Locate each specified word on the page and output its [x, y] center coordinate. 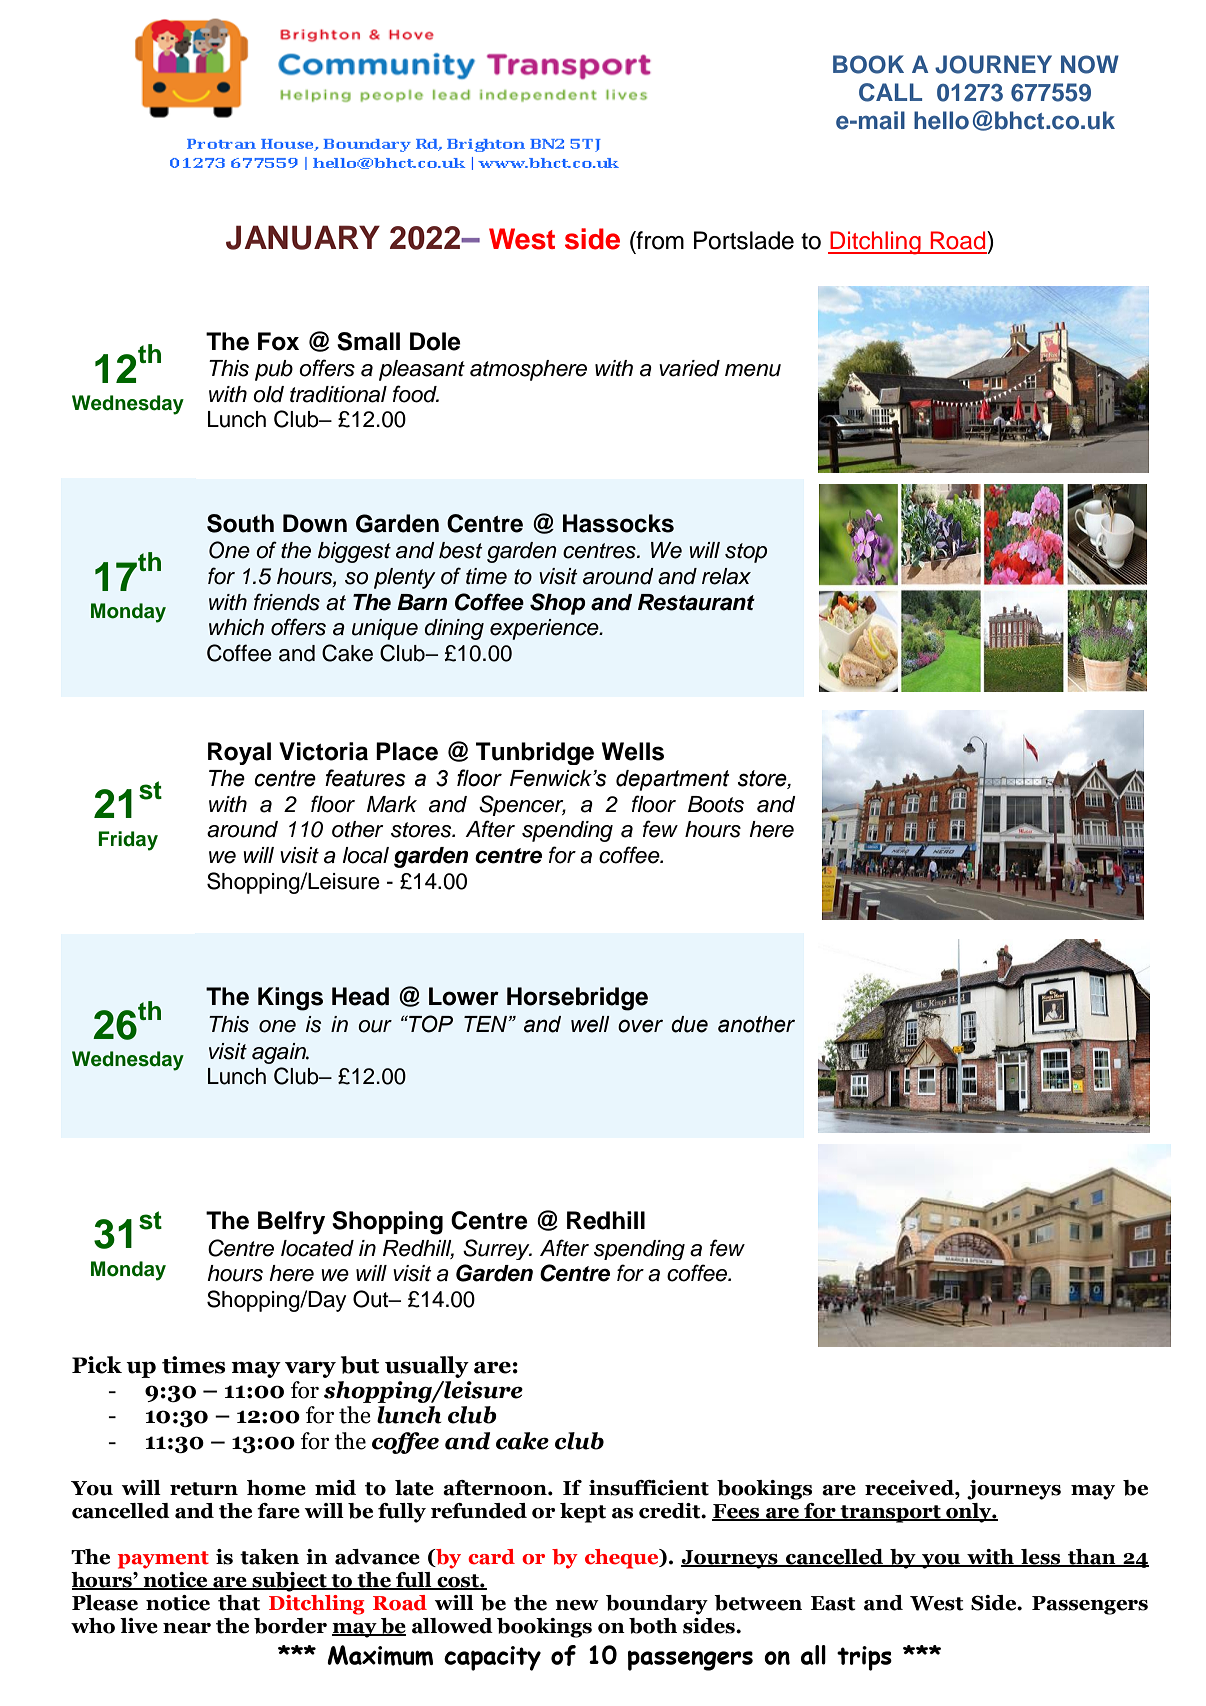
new [577, 1605]
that [239, 1603]
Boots [716, 804]
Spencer [522, 805]
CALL [890, 92]
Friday [128, 841]
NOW [1090, 64]
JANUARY [303, 237]
